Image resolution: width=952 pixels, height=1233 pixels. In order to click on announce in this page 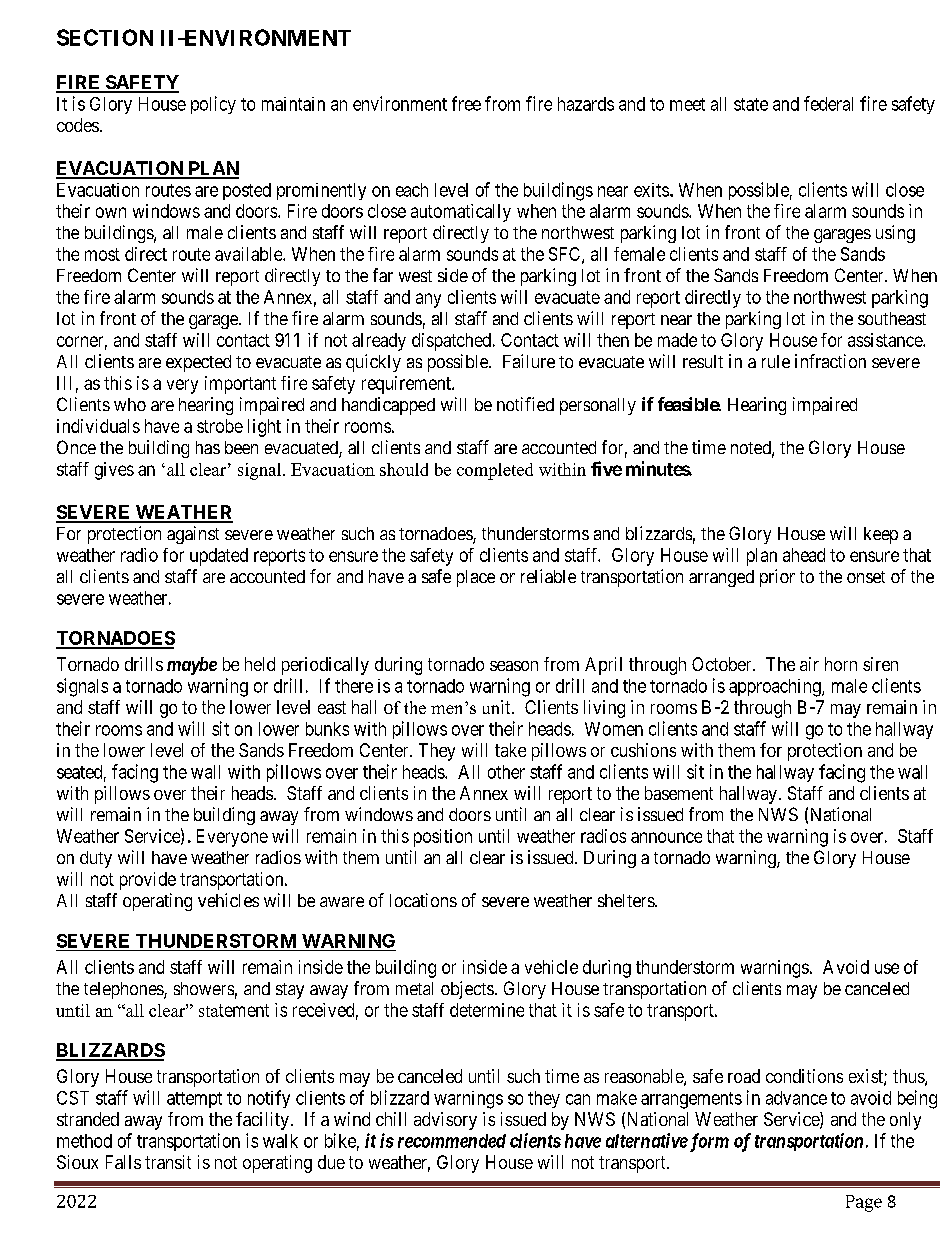, I will do `click(666, 837)`.
